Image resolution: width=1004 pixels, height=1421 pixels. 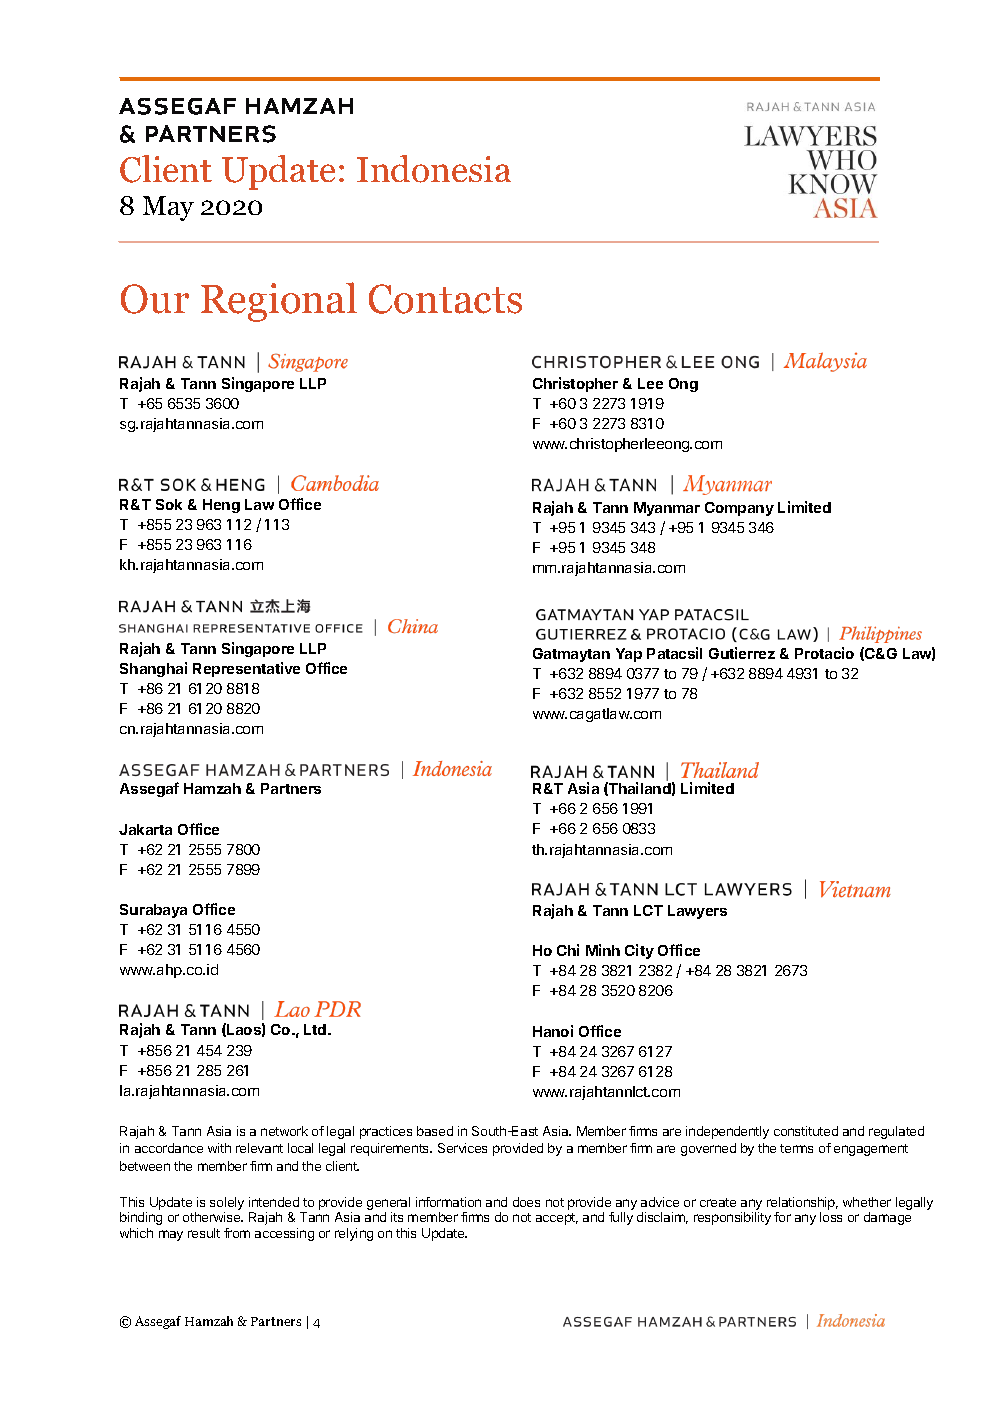 What do you see at coordinates (445, 299) in the document?
I see `Contacts` at bounding box center [445, 299].
